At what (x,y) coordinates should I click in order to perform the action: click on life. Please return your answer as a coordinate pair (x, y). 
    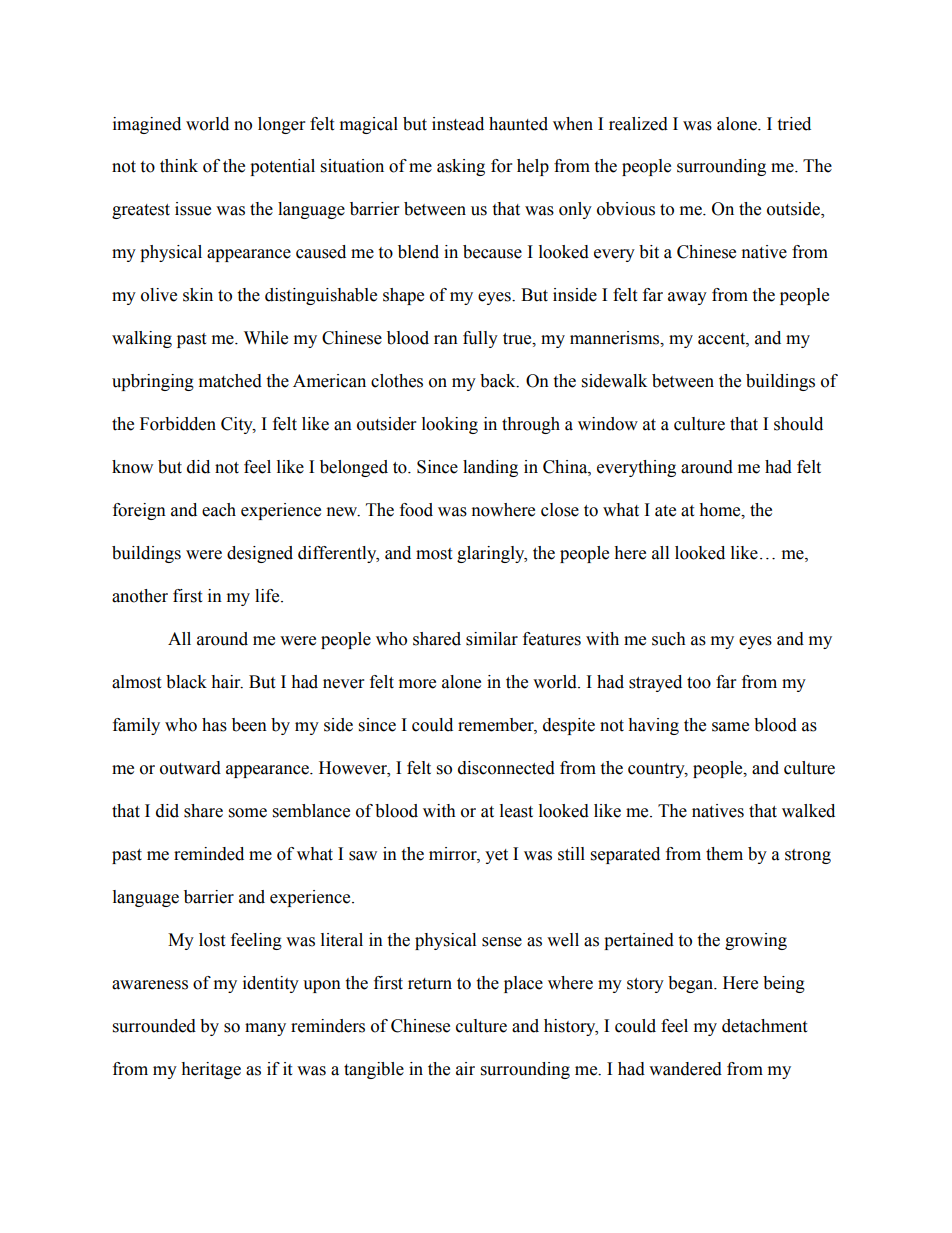
    Looking at the image, I should click on (268, 596).
